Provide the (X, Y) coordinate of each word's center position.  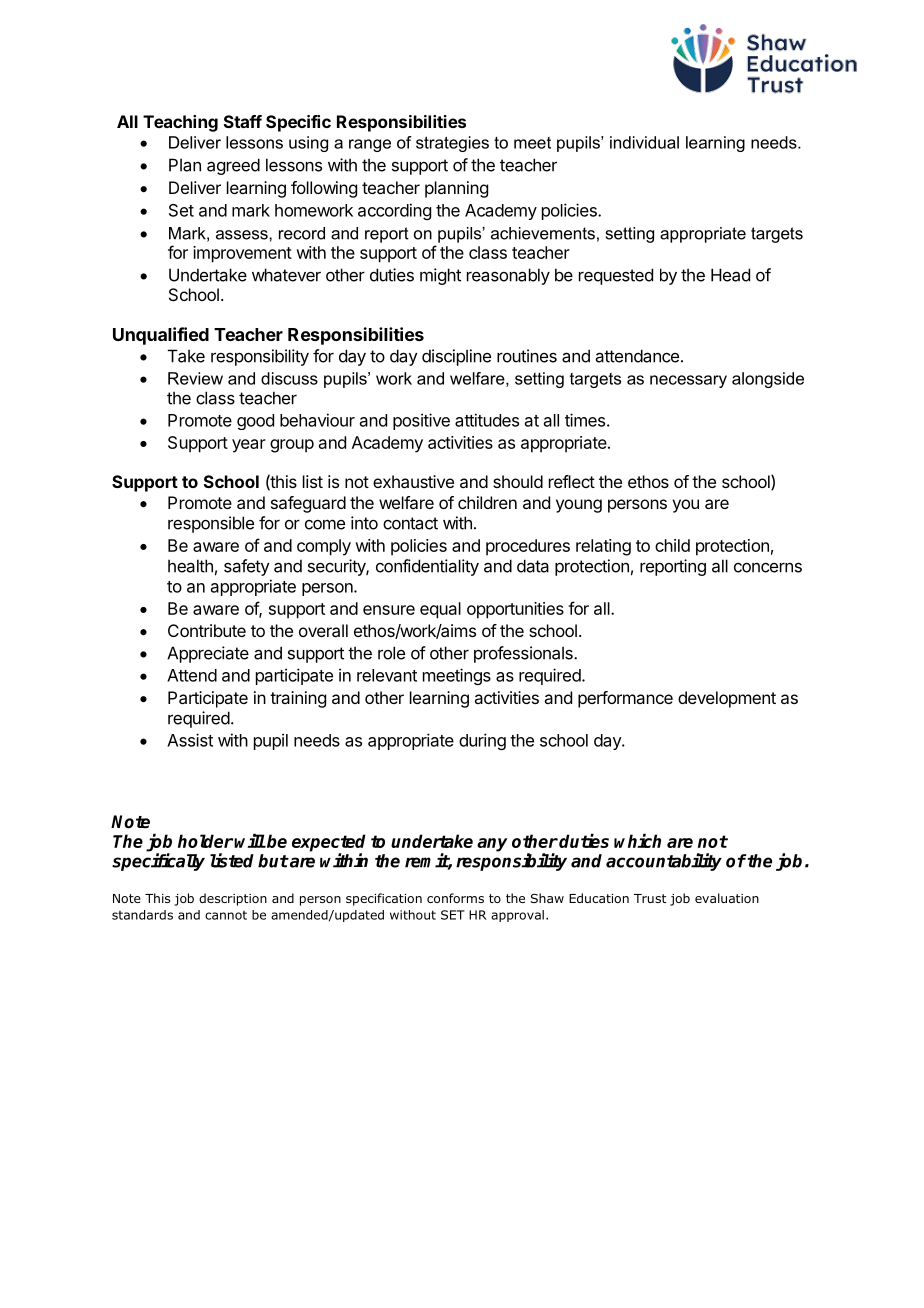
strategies (452, 144)
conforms (455, 898)
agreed (233, 166)
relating (603, 547)
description (233, 899)
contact (410, 523)
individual (644, 142)
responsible (211, 524)
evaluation (727, 898)
